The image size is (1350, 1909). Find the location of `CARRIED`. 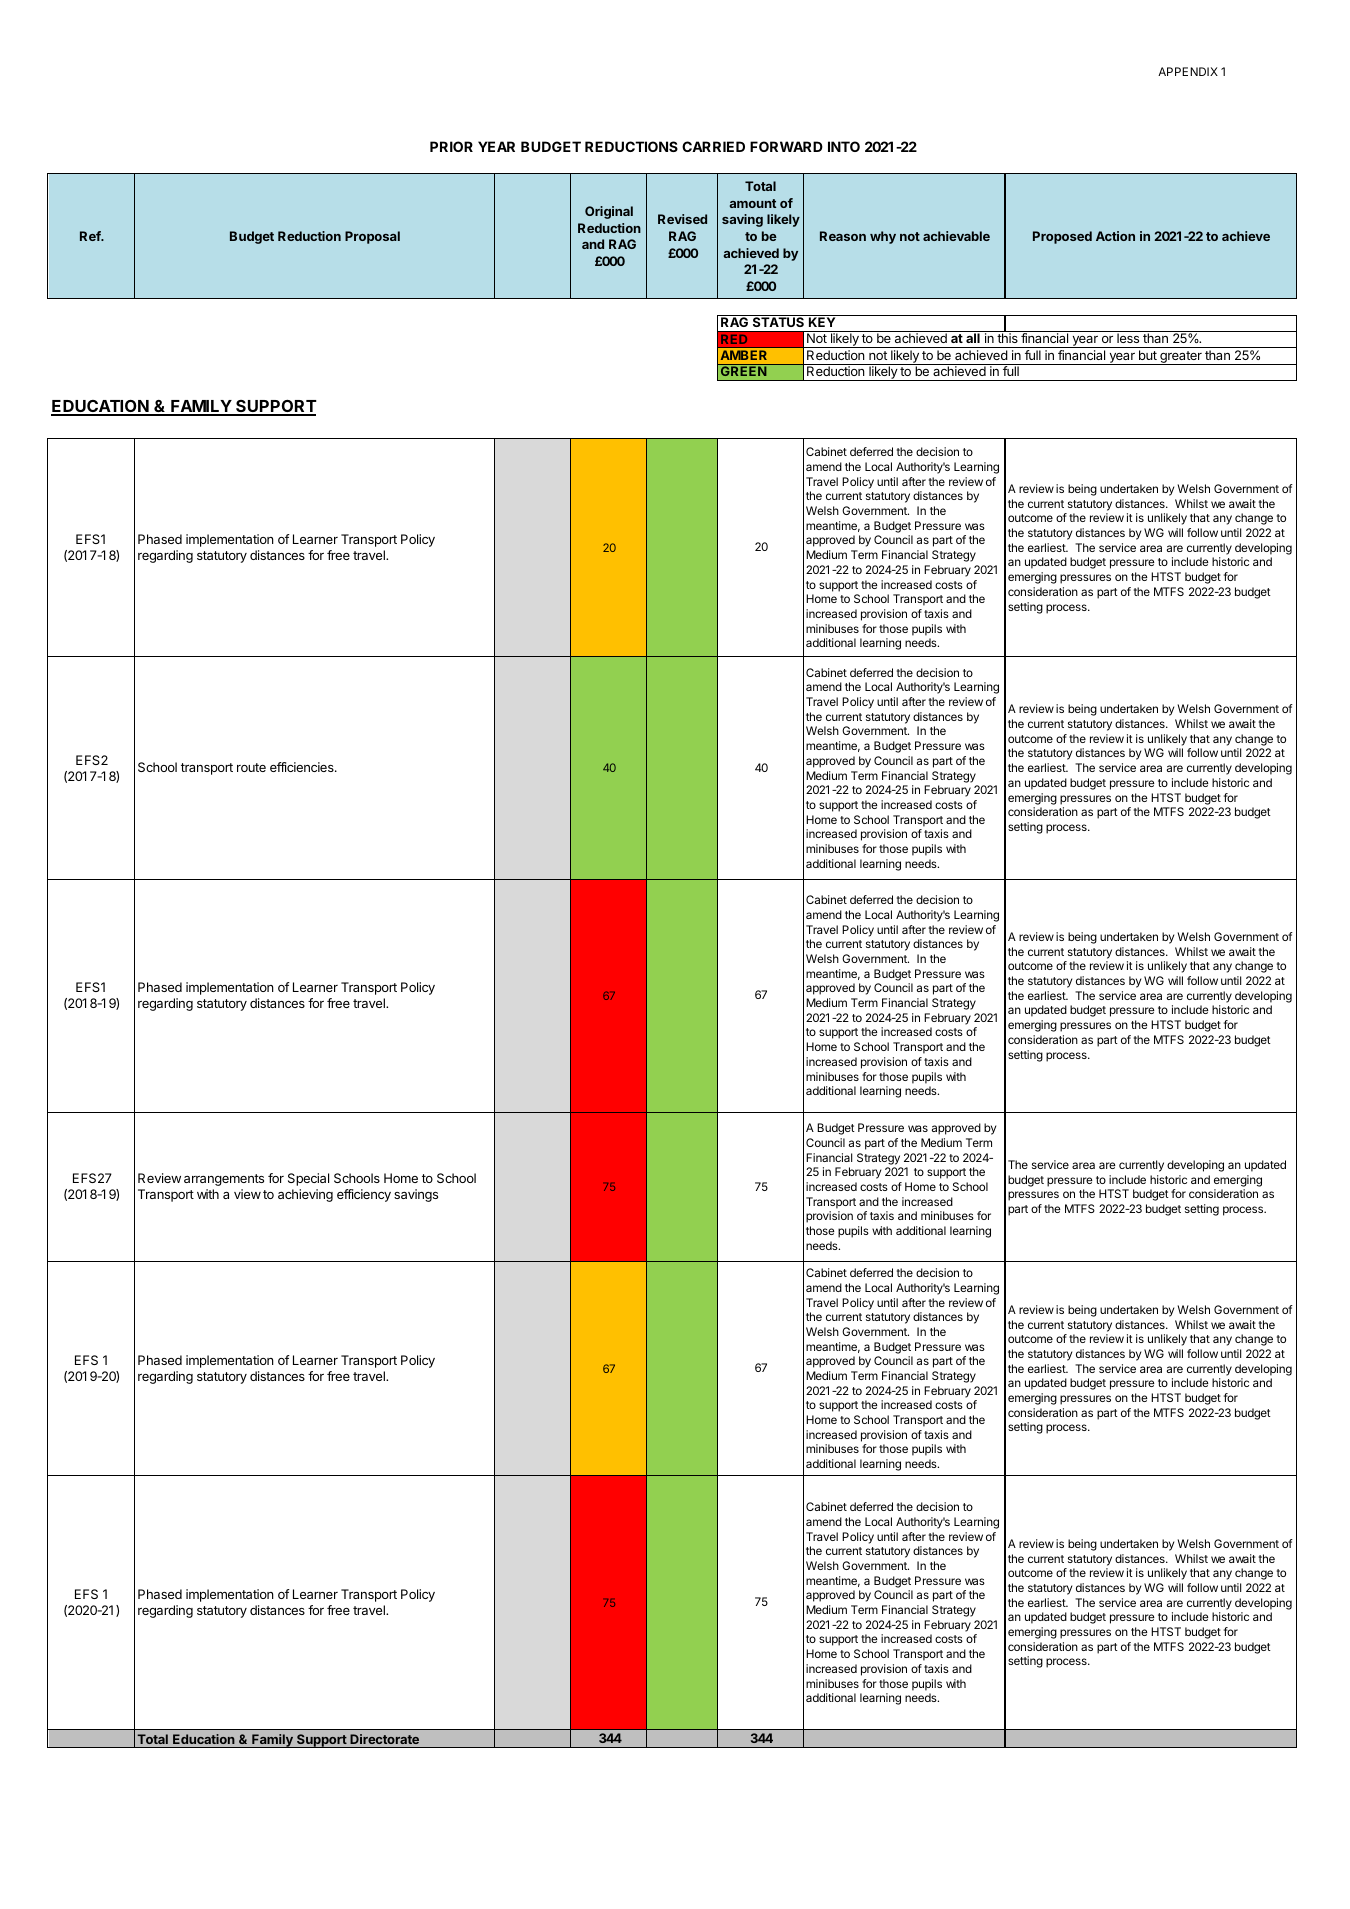

CARRIED is located at coordinates (713, 146).
